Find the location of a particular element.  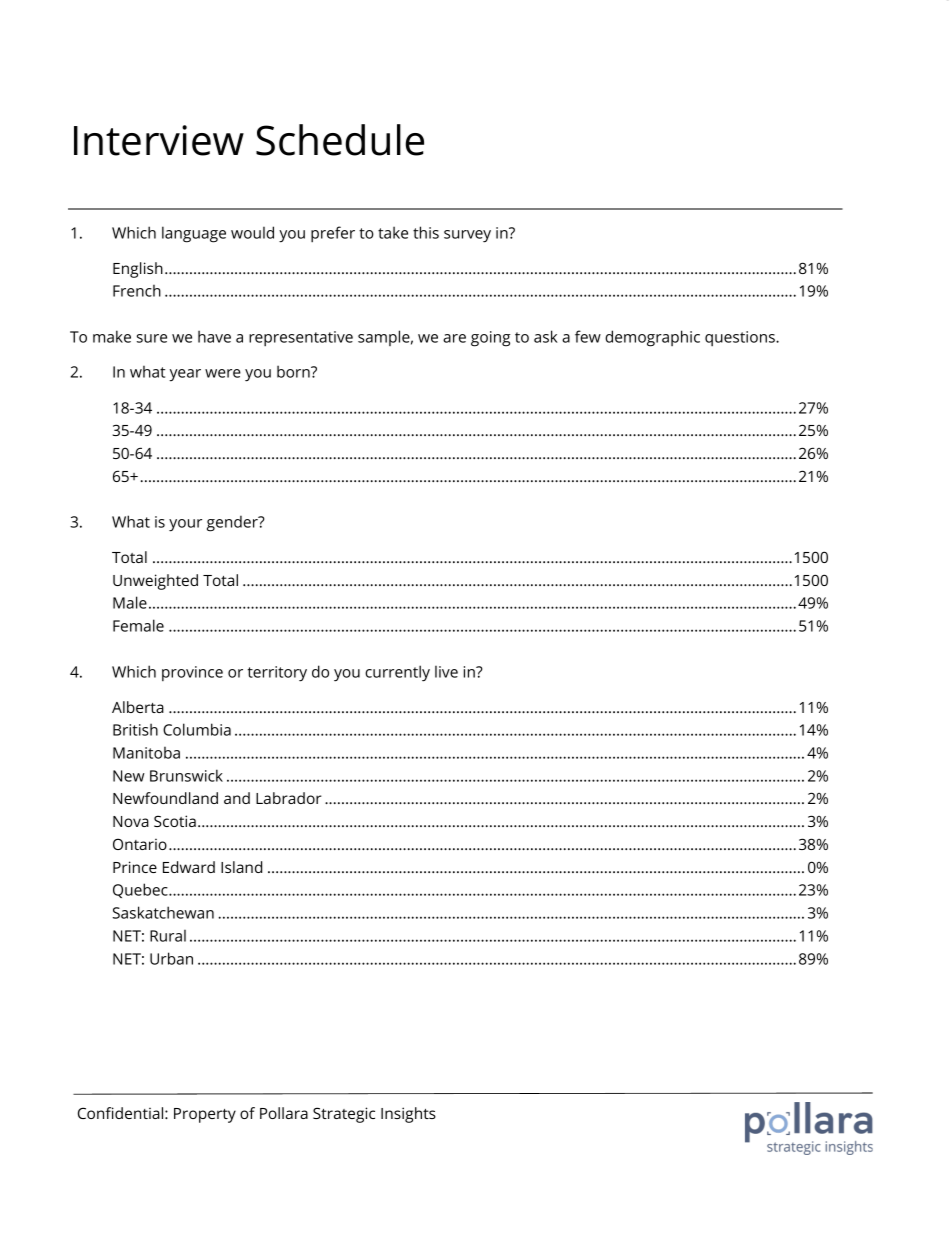

Island is located at coordinates (241, 867).
